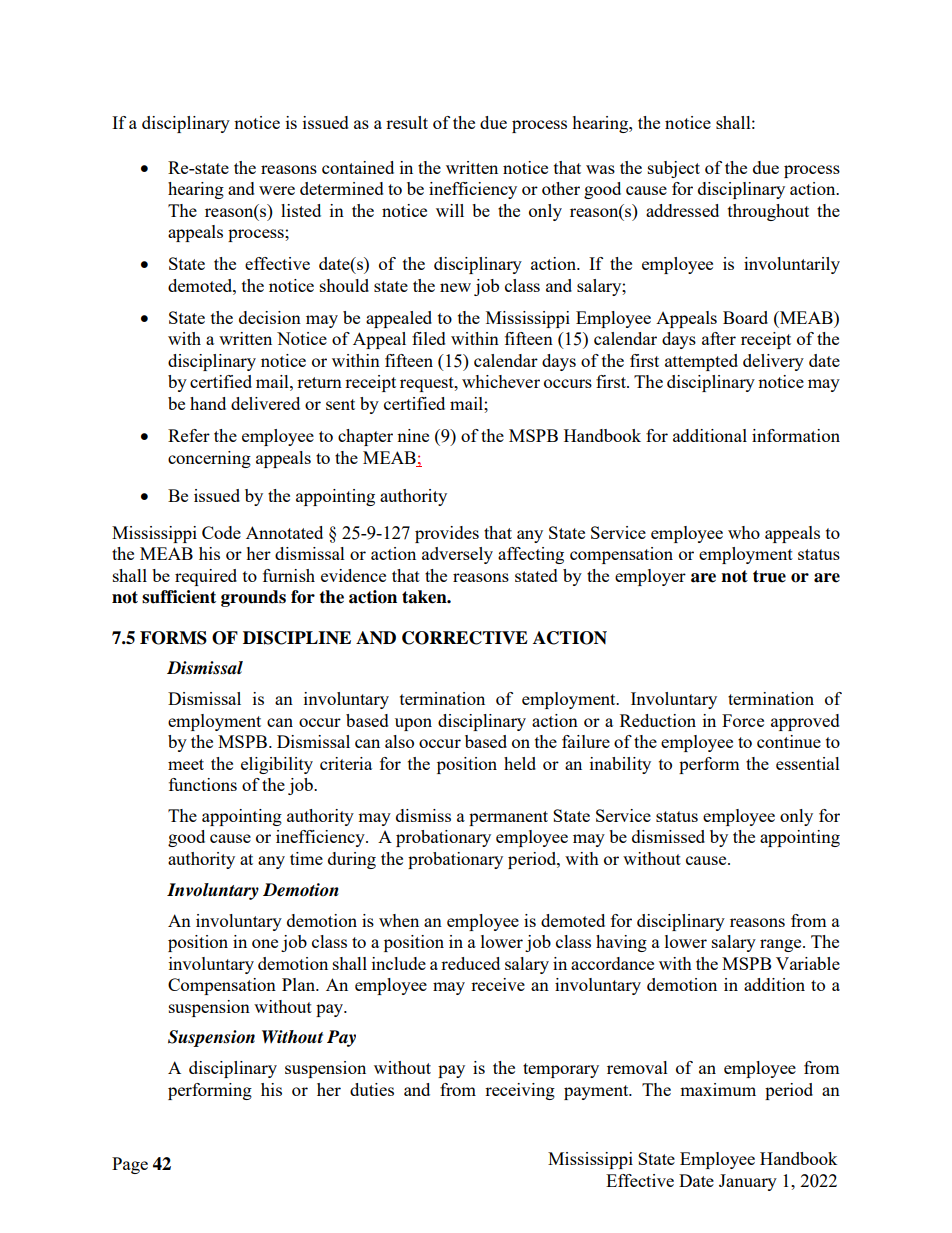  What do you see at coordinates (447, 534) in the document?
I see `provides` at bounding box center [447, 534].
